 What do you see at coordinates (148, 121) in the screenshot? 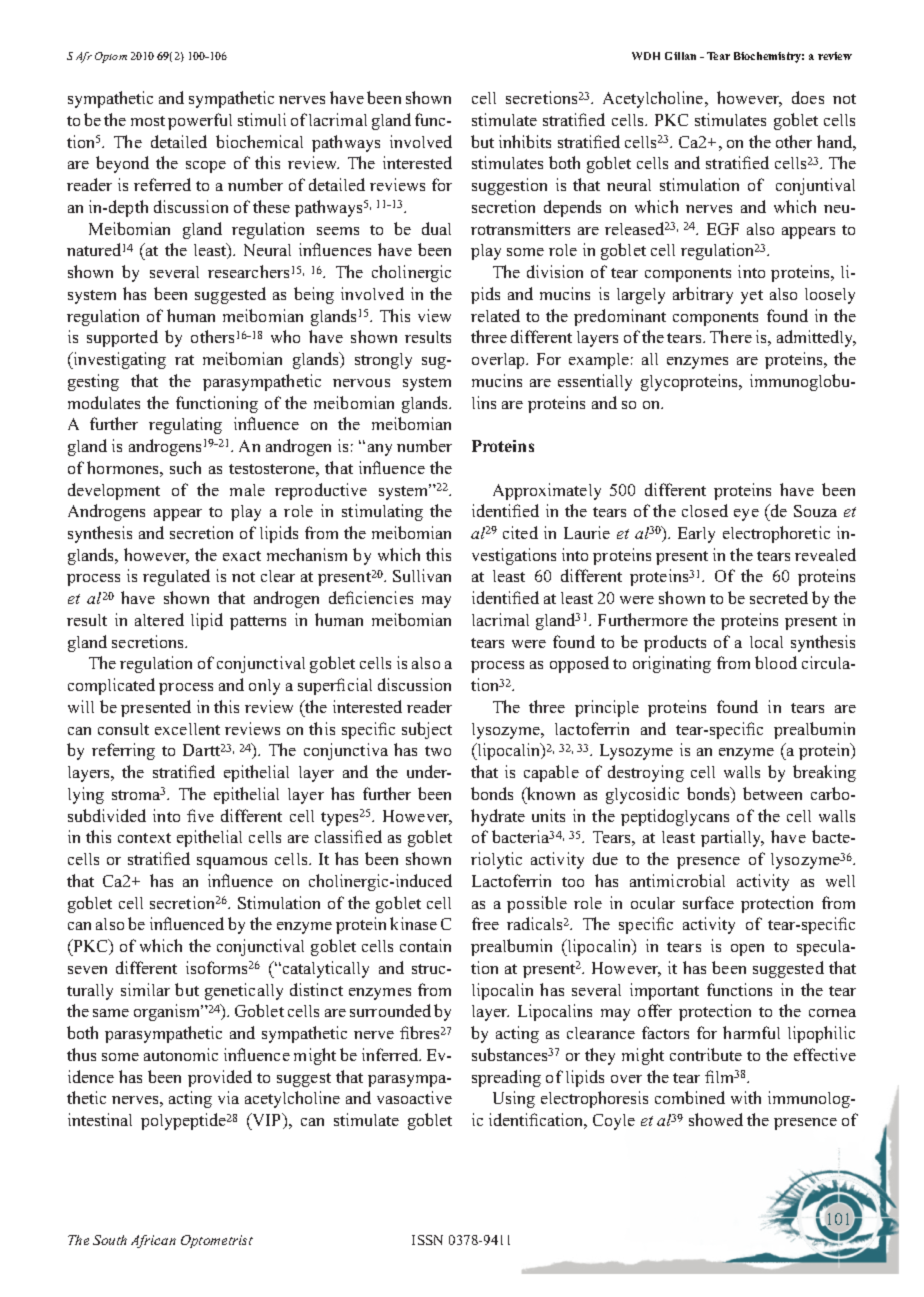
I see `most` at bounding box center [148, 121].
